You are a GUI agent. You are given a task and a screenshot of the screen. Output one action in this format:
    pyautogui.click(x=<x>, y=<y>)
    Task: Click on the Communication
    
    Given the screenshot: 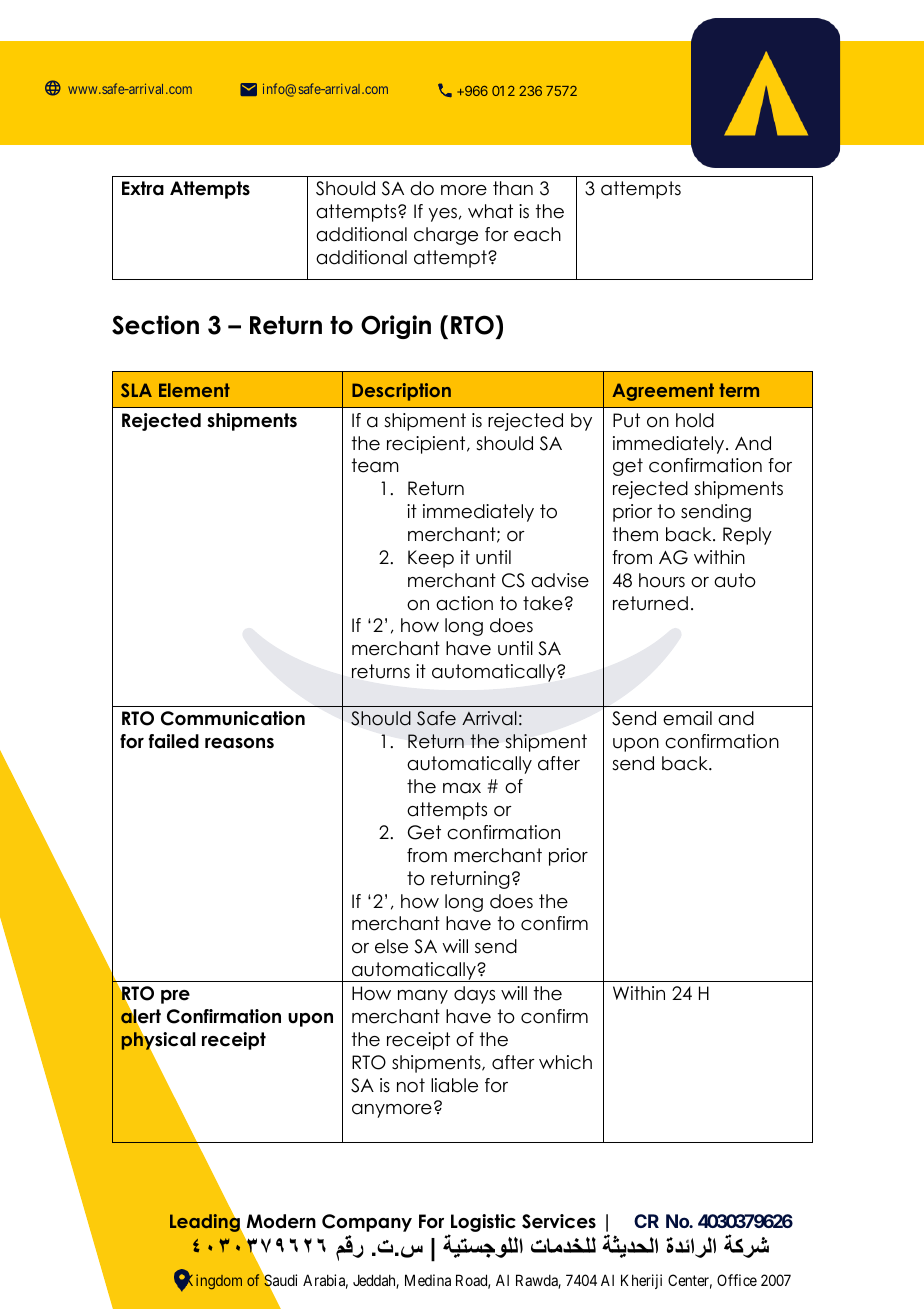 What is the action you would take?
    pyautogui.click(x=233, y=718)
